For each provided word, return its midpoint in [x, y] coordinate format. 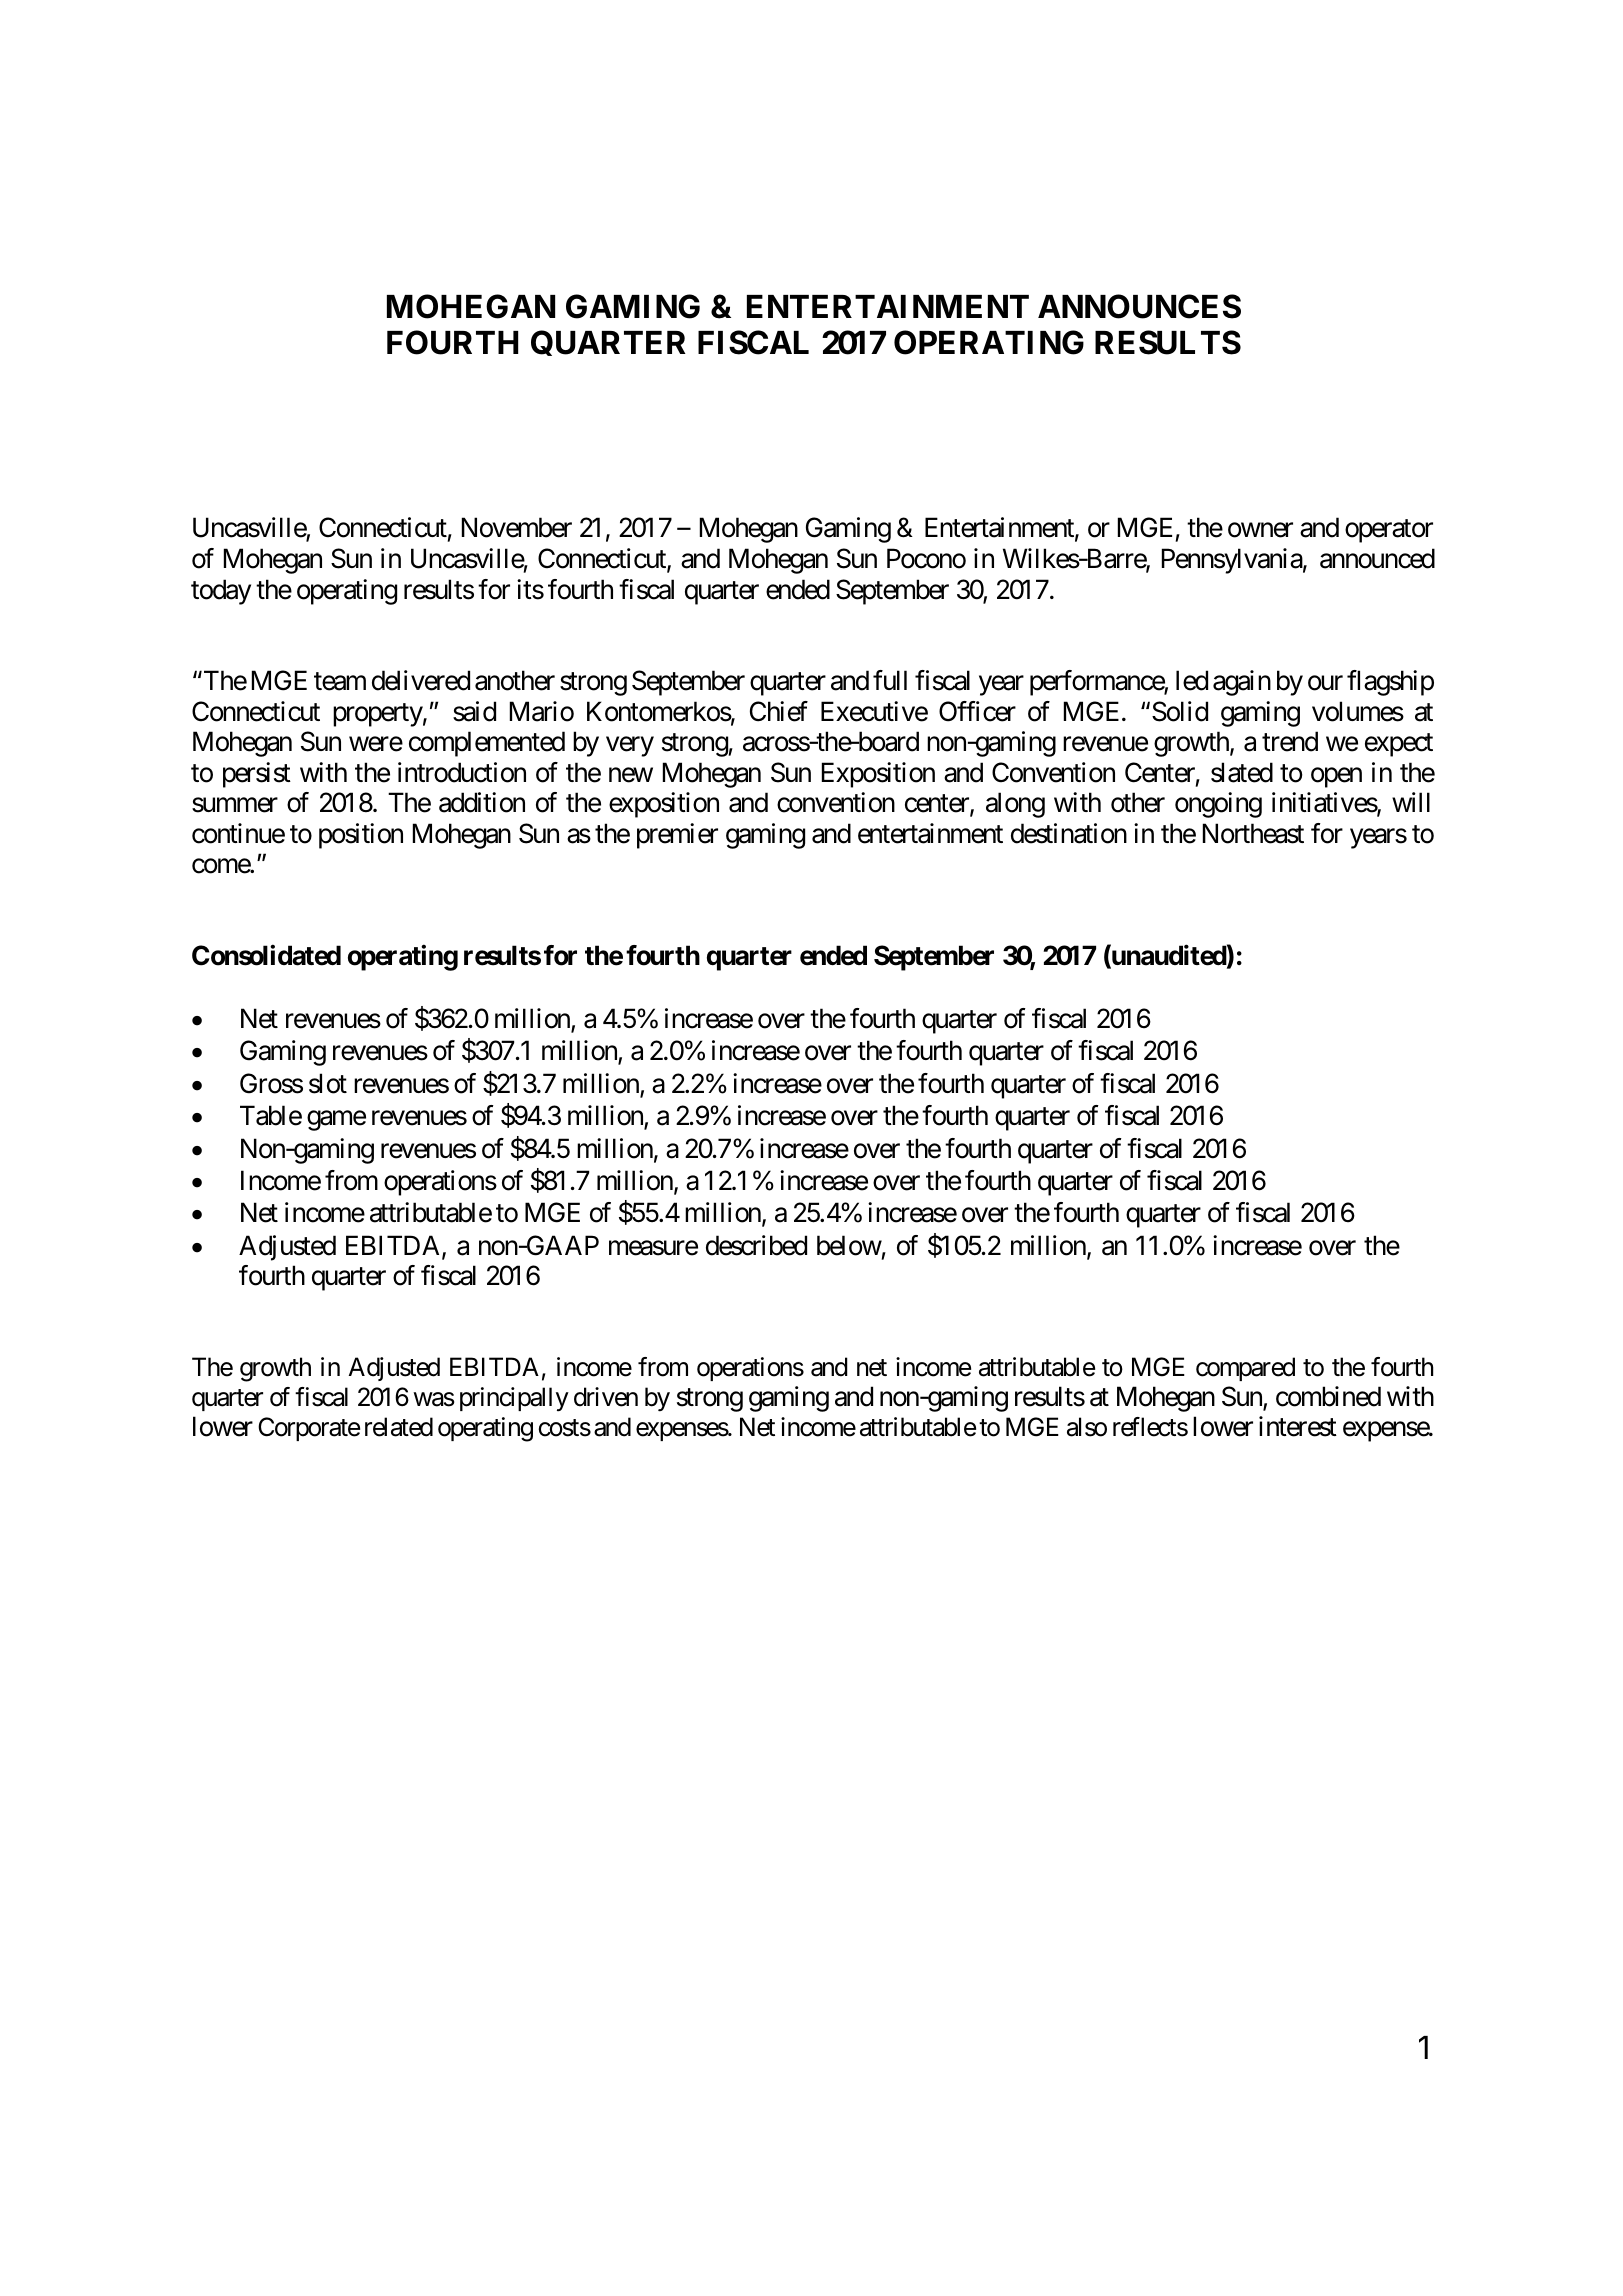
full [890, 680]
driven [606, 1397]
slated [1242, 772]
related [399, 1427]
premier [677, 836]
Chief [779, 711]
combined [1328, 1396]
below [849, 1245]
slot [328, 1083]
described [756, 1245]
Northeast [1253, 833]
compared [1245, 1369]
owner [1260, 530]
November [517, 527]
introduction [462, 772]
